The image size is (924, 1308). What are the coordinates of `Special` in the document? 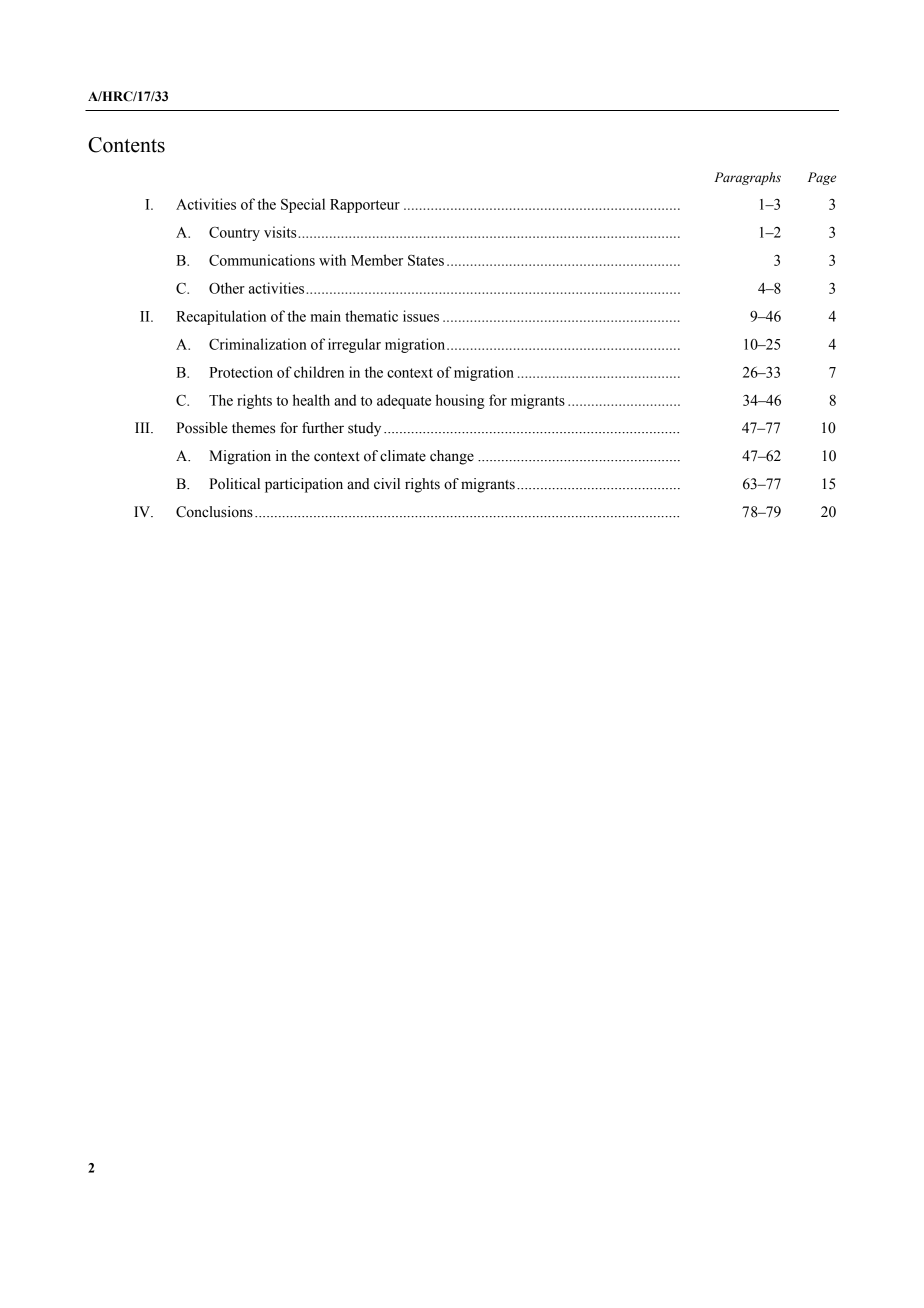 It's located at (303, 205).
